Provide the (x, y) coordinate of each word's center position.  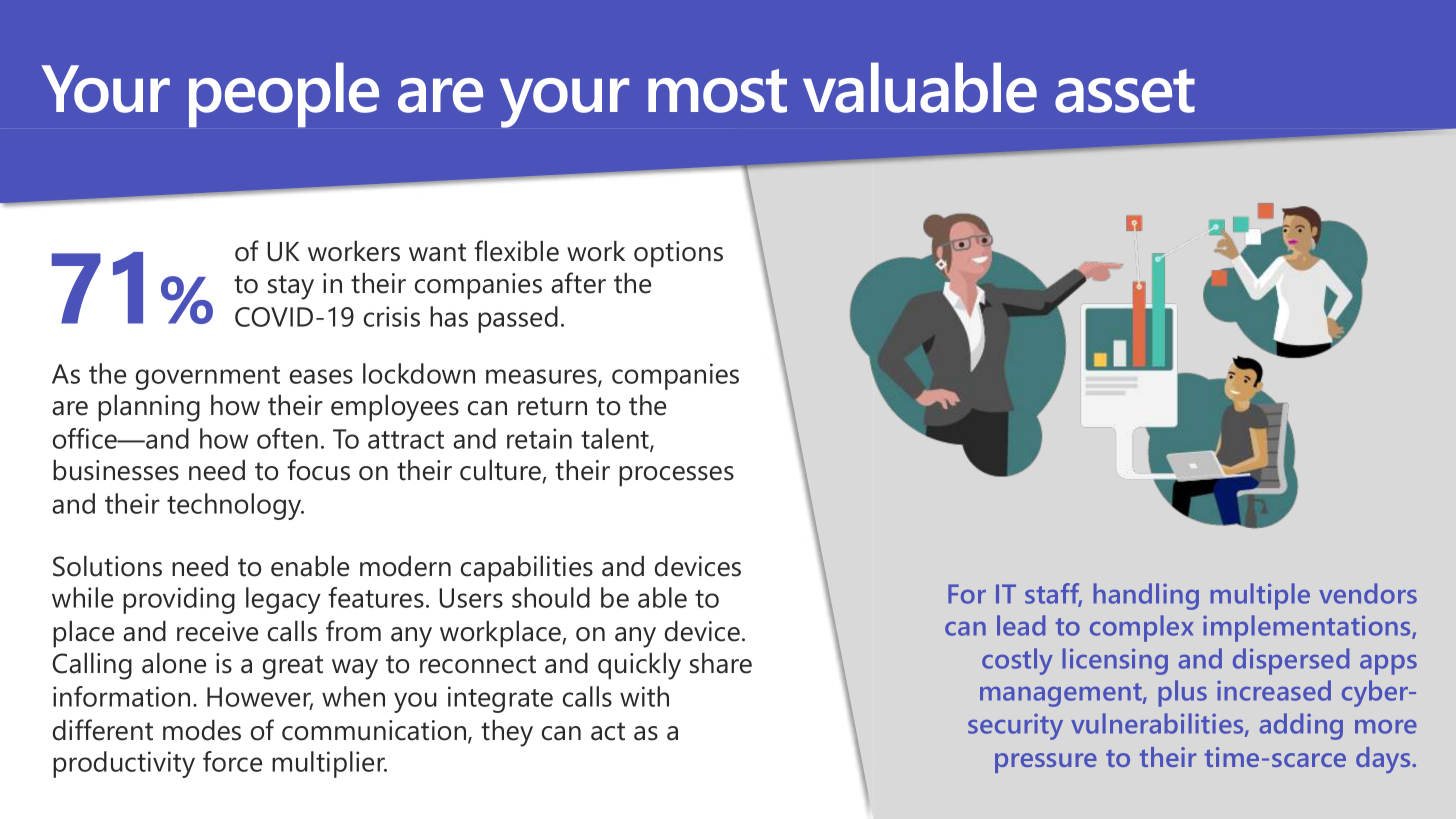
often (287, 438)
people (284, 94)
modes (202, 730)
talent (616, 440)
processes (676, 476)
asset (1125, 91)
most (717, 91)
